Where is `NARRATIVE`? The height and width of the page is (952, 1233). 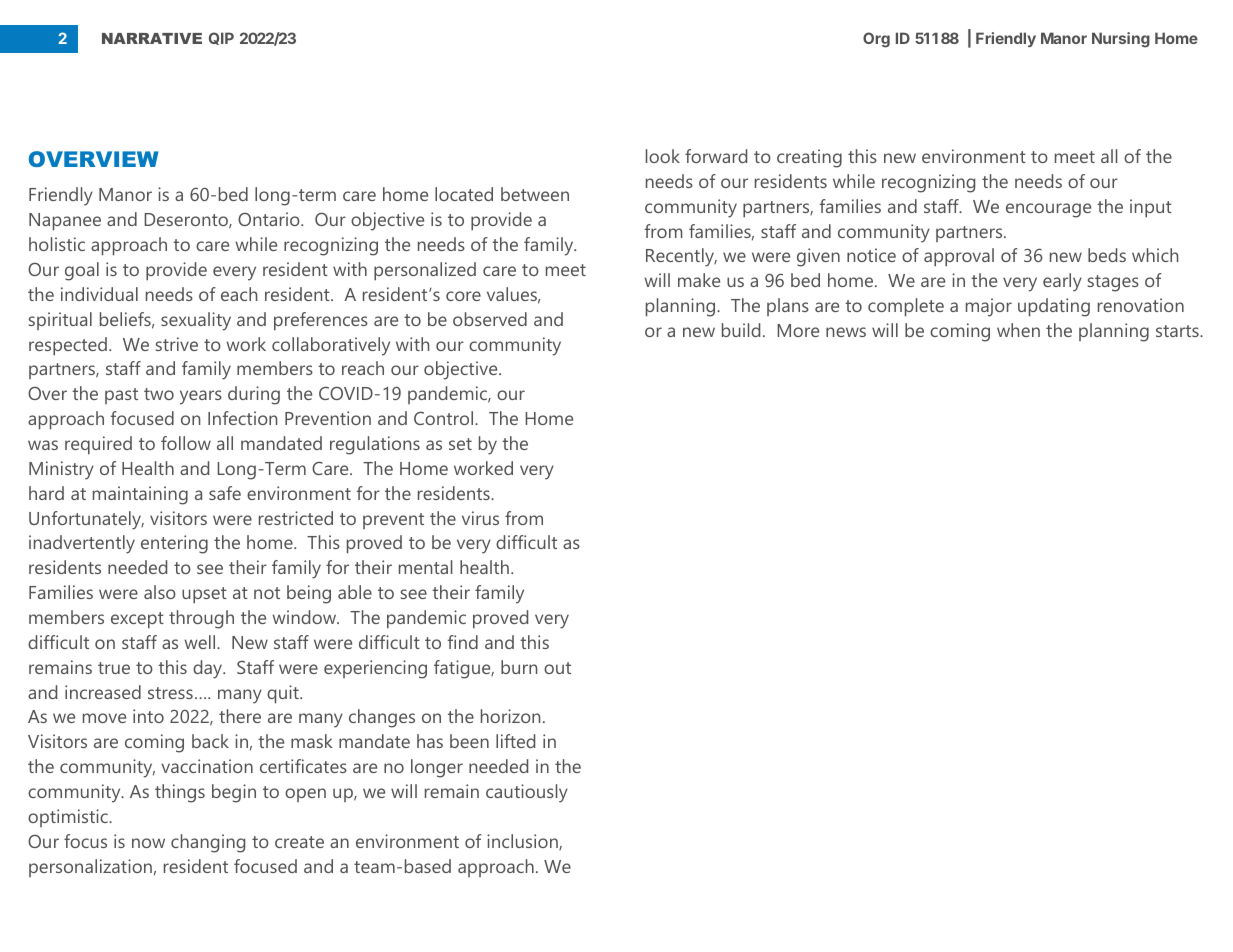
NARRATIVE is located at coordinates (152, 38).
